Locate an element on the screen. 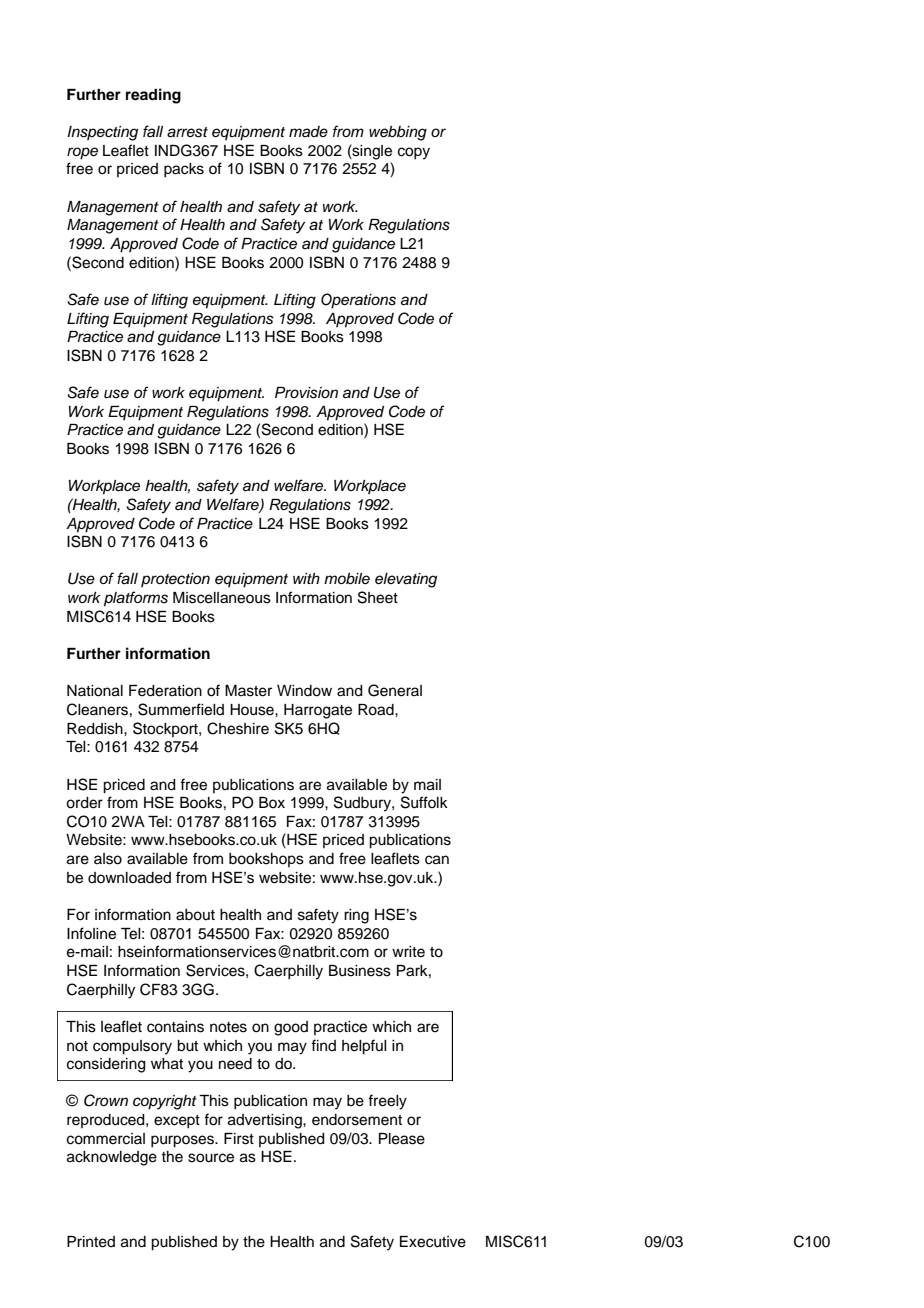 The width and height of the screenshot is (924, 1308). Inspecting is located at coordinates (102, 133).
